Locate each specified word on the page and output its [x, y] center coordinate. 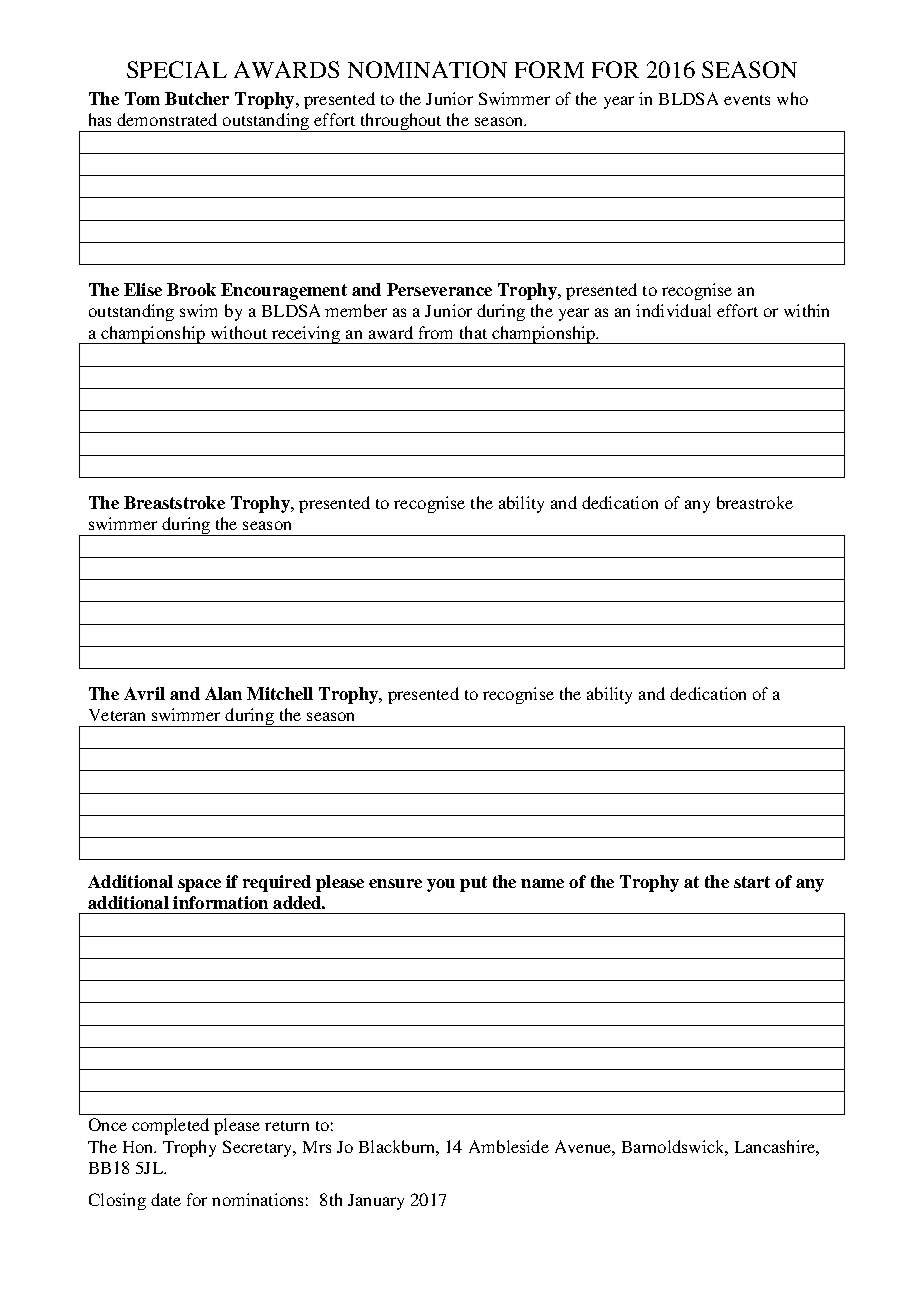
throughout [401, 122]
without [239, 332]
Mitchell [280, 693]
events [747, 100]
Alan [223, 693]
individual [673, 310]
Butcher [197, 98]
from [435, 332]
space [199, 885]
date [166, 1199]
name [542, 883]
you [441, 885]
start [752, 882]
